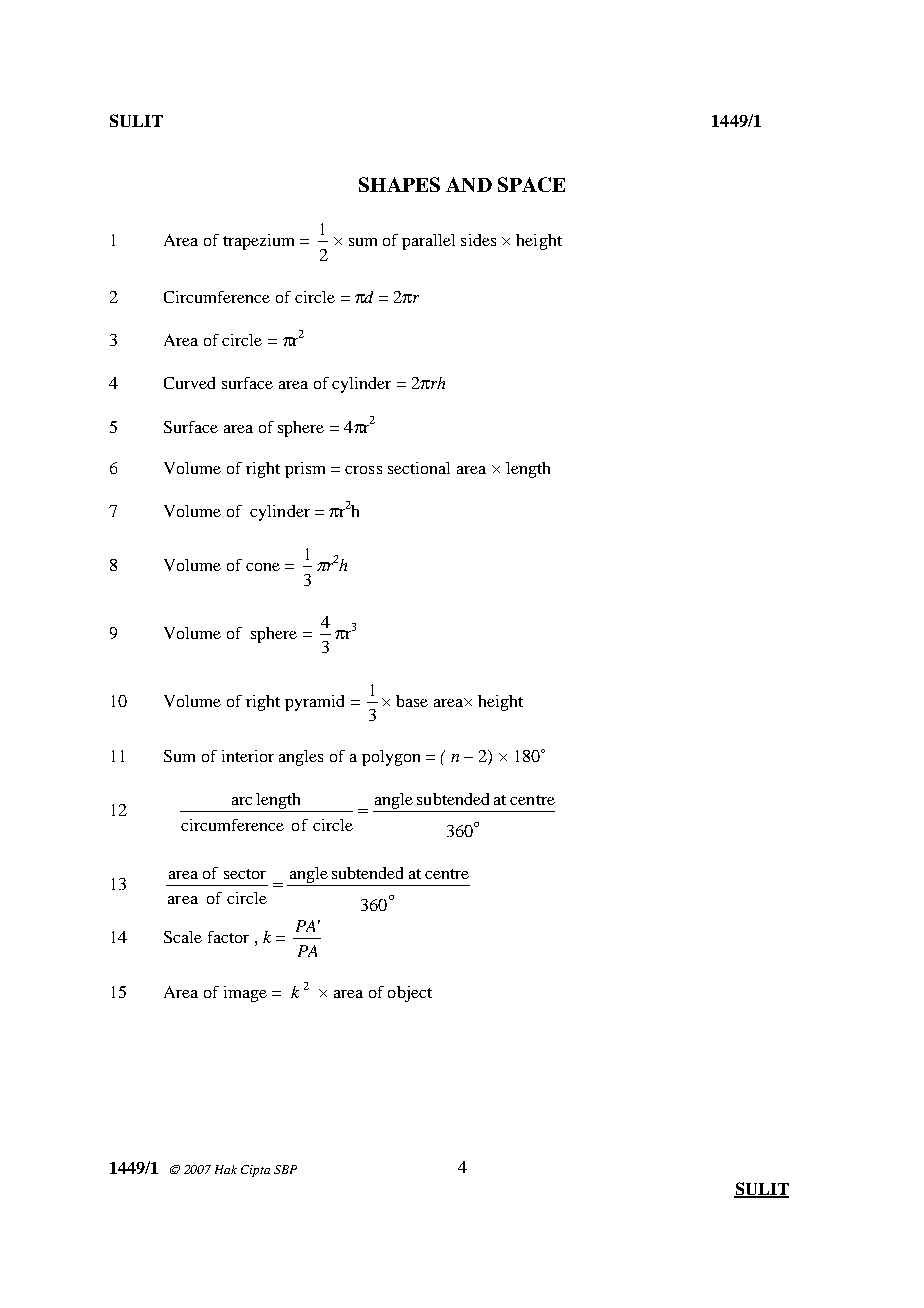 Image resolution: width=924 pixels, height=1308 pixels. I want to click on Hak, so click(226, 1169).
